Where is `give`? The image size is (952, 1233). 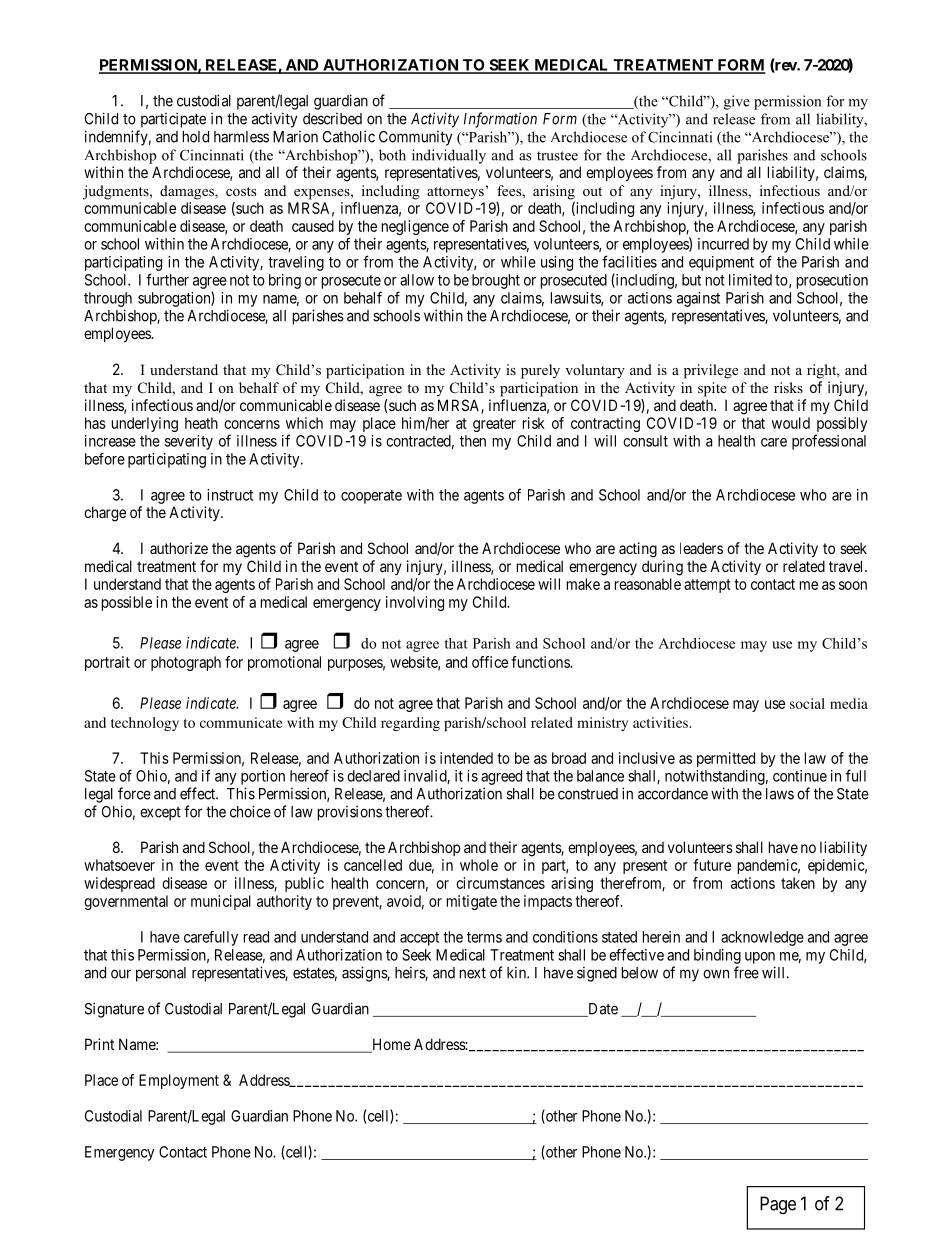 give is located at coordinates (737, 102).
